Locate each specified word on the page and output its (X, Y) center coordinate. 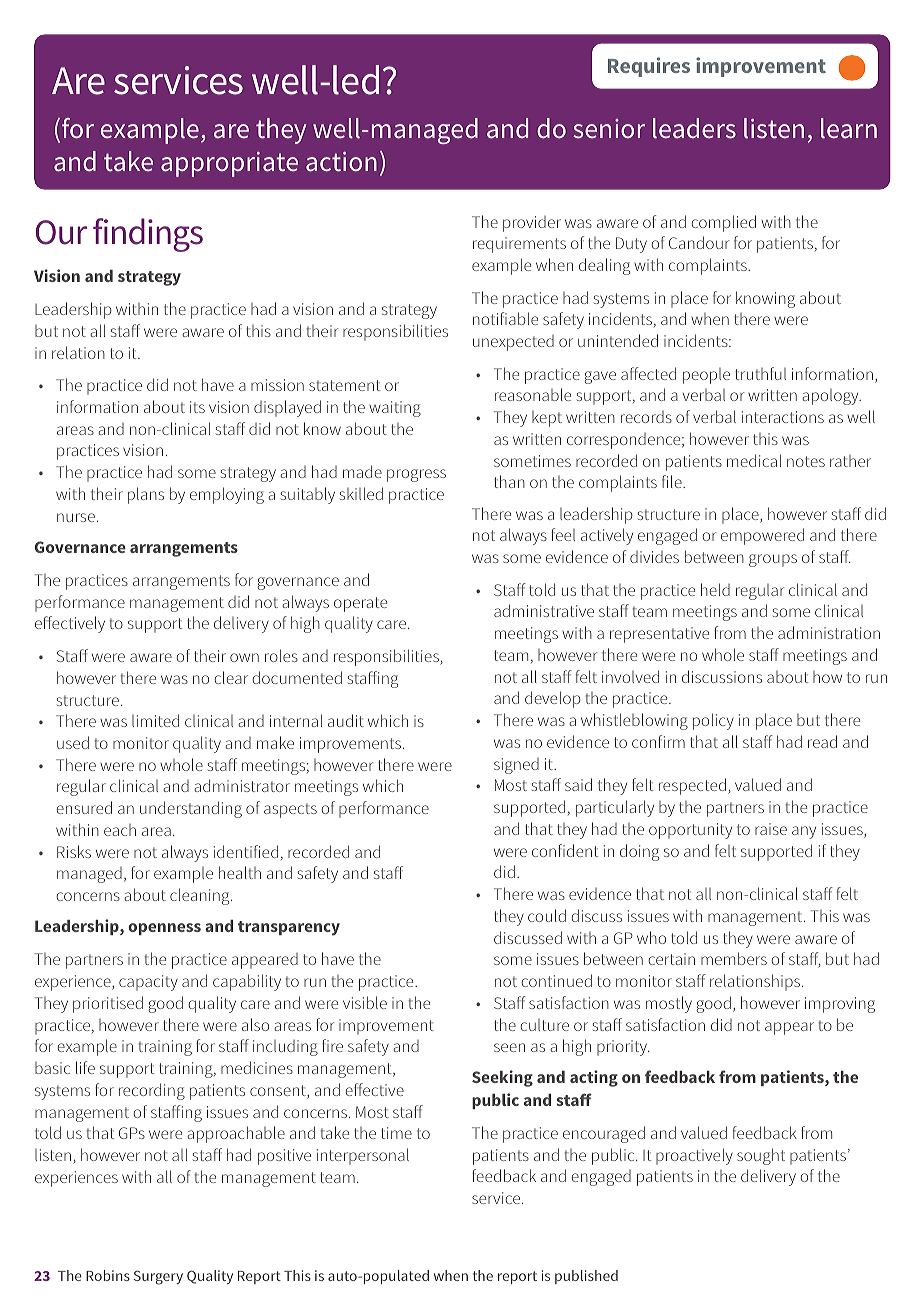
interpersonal (363, 1156)
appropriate (229, 164)
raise (771, 829)
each (120, 830)
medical (754, 460)
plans (146, 495)
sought (761, 1156)
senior (609, 129)
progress (416, 475)
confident (565, 850)
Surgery (158, 1277)
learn (849, 128)
